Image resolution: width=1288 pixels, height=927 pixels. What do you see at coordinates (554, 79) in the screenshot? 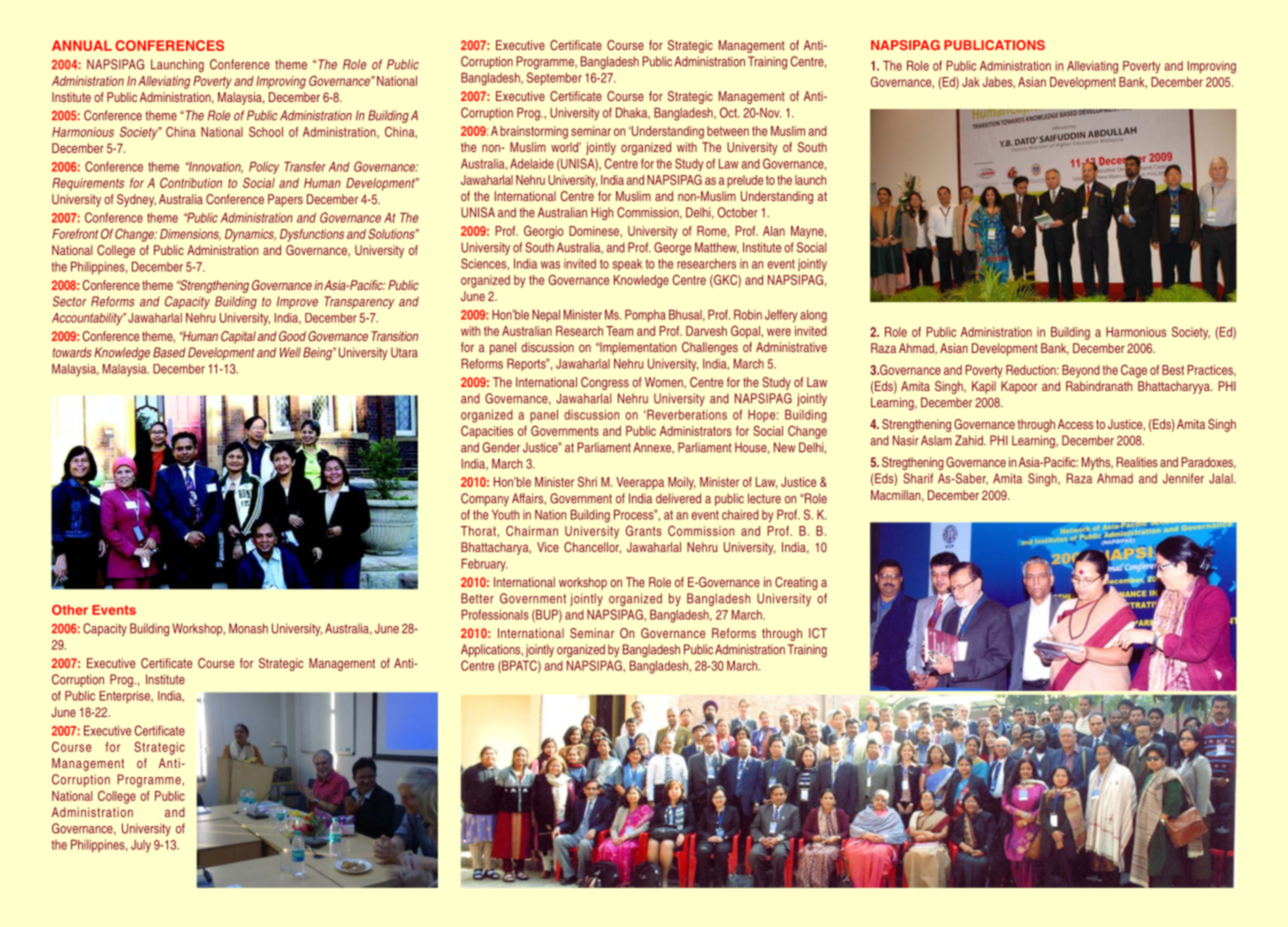
I see `September` at bounding box center [554, 79].
